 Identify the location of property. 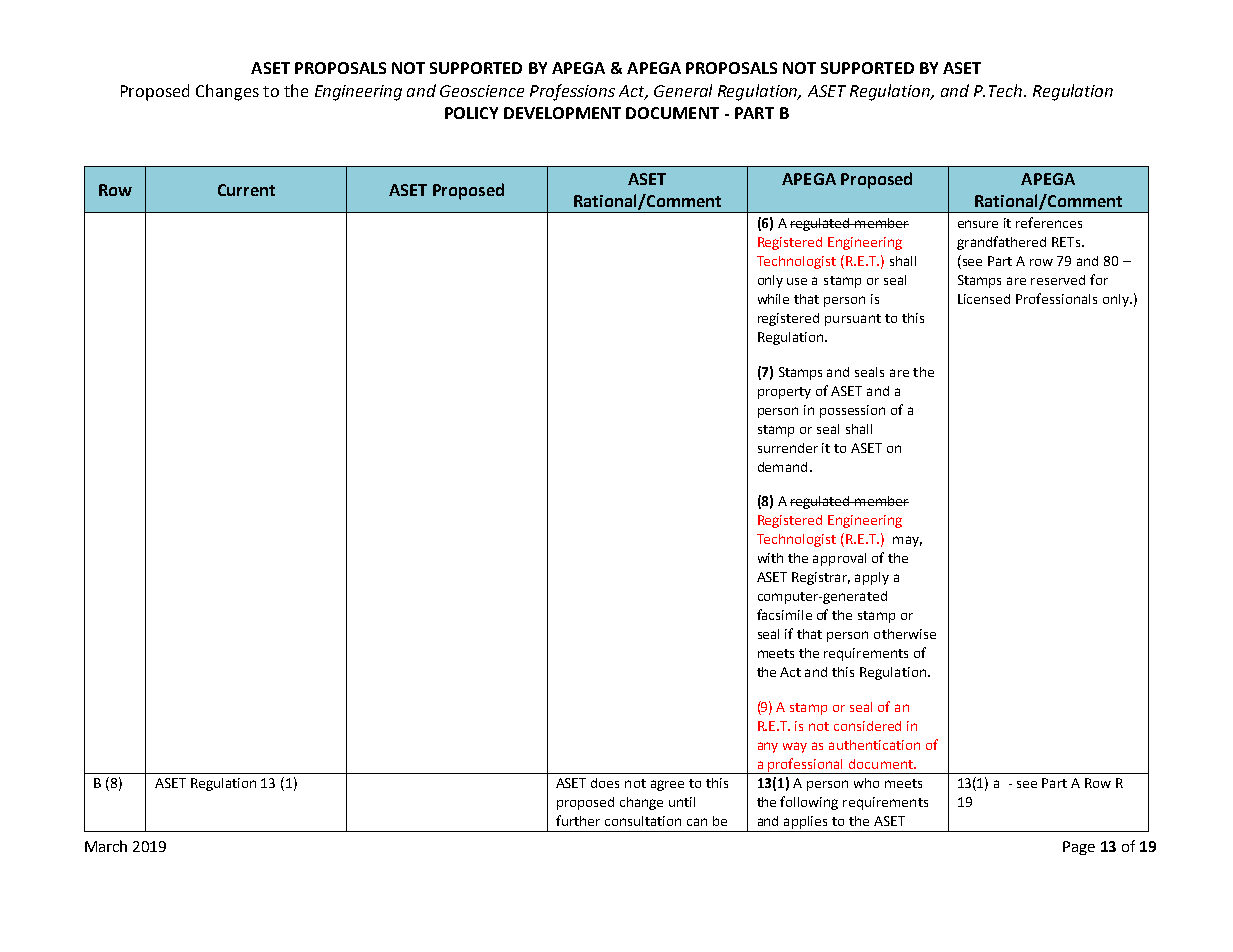
(784, 393).
